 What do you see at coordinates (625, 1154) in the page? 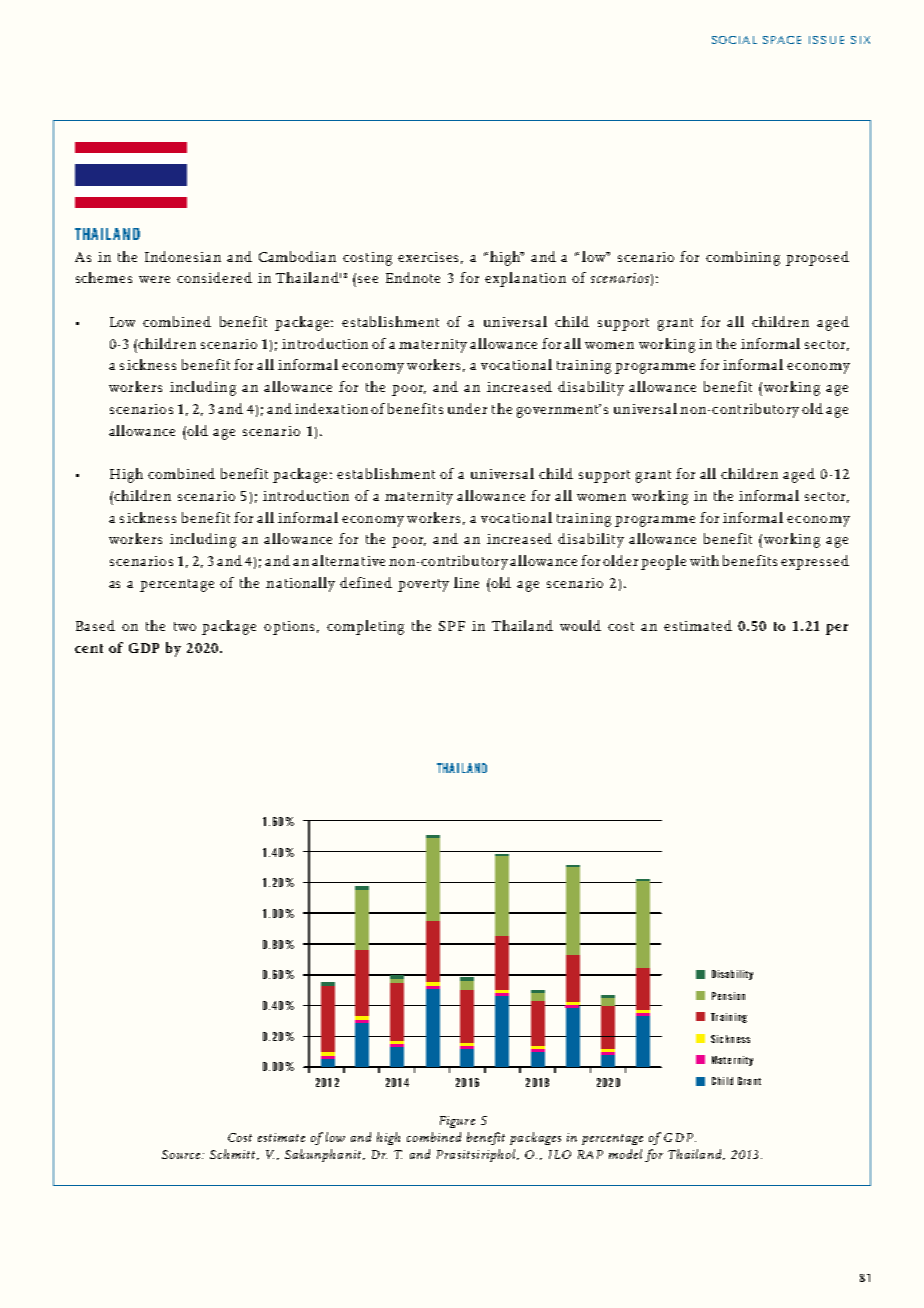
I see `model` at bounding box center [625, 1154].
